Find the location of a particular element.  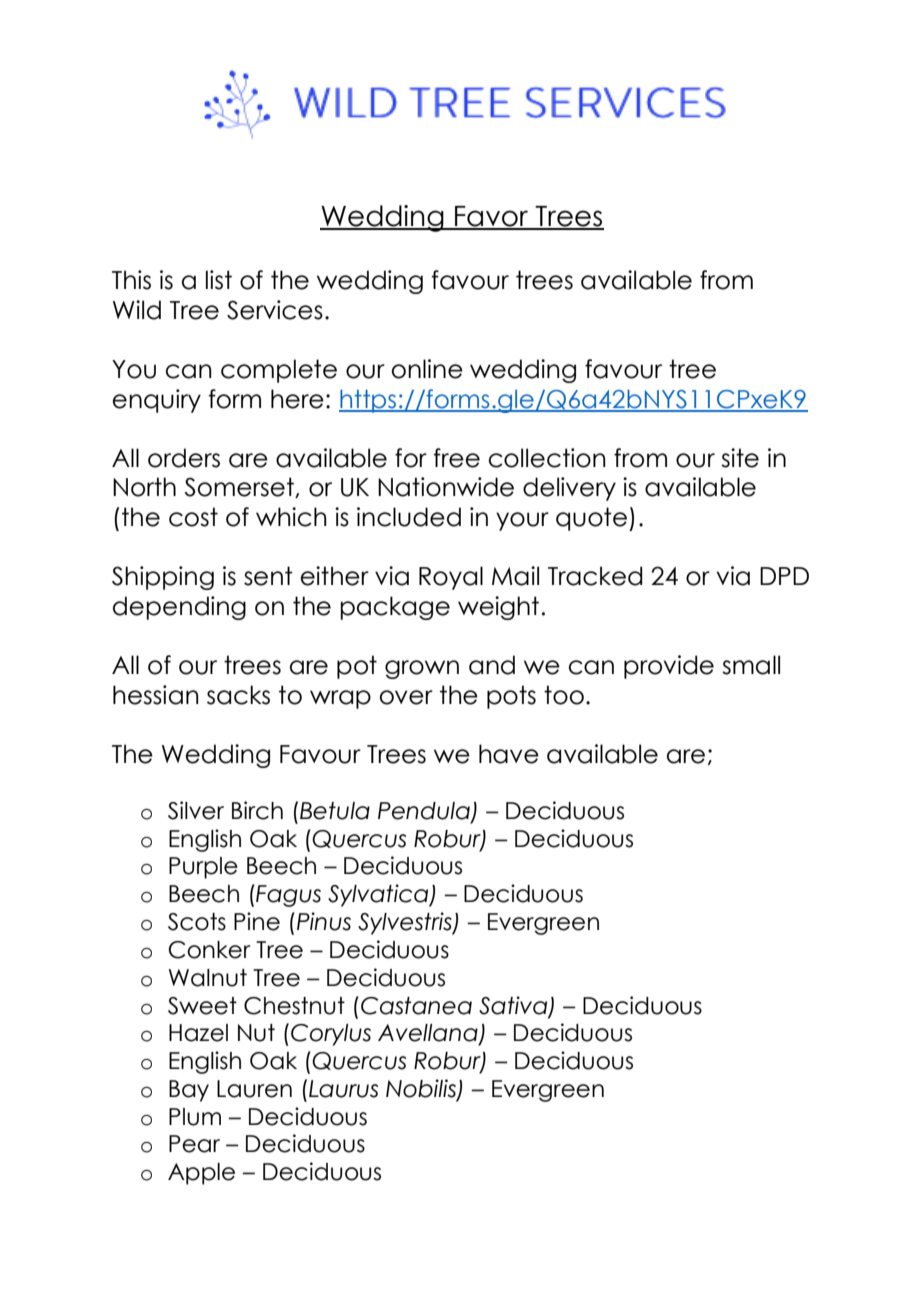

Pear is located at coordinates (194, 1144).
